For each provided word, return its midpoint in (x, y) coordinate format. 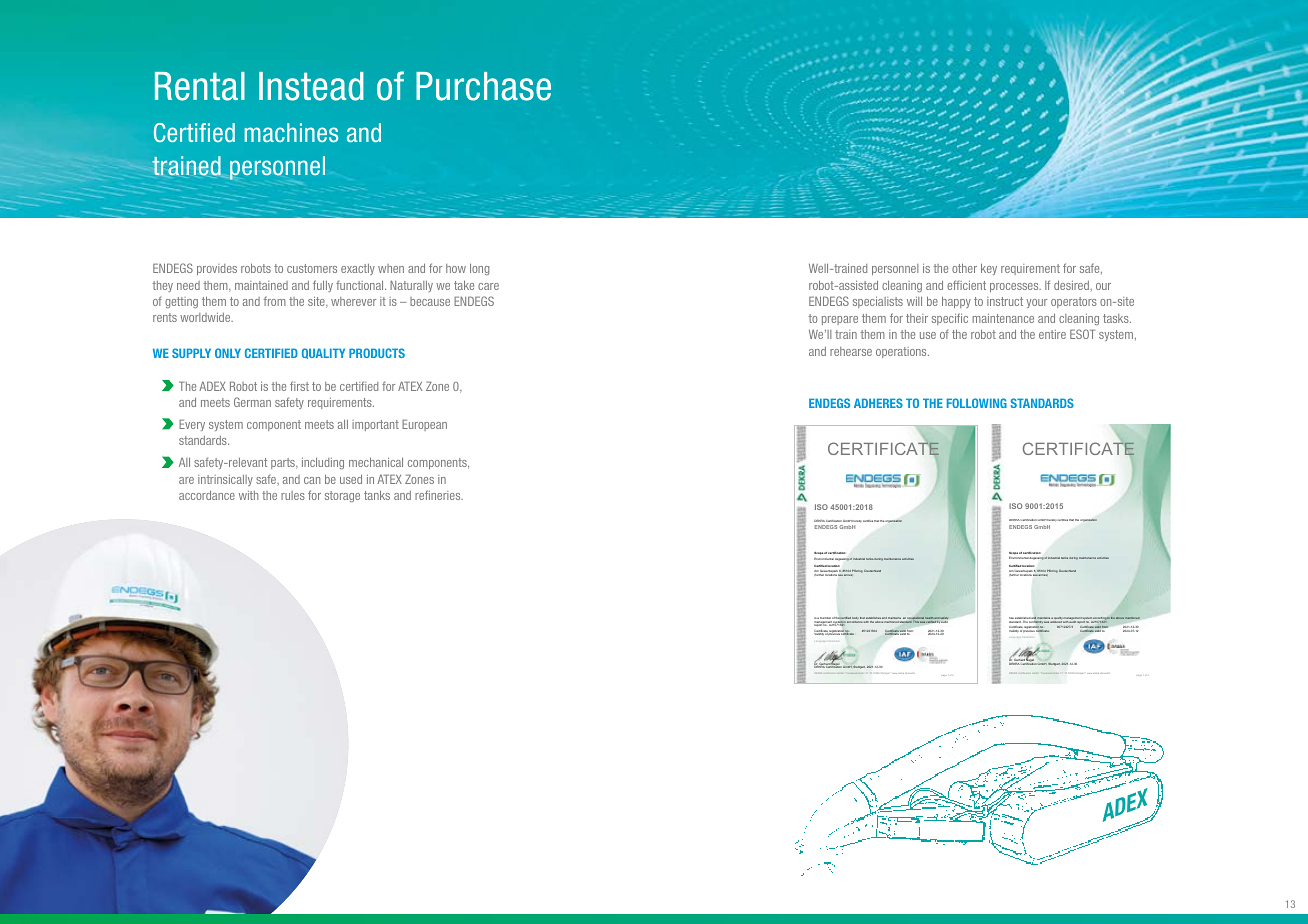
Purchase (483, 86)
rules (293, 495)
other (964, 268)
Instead (311, 86)
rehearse (851, 351)
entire (1052, 334)
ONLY (228, 353)
